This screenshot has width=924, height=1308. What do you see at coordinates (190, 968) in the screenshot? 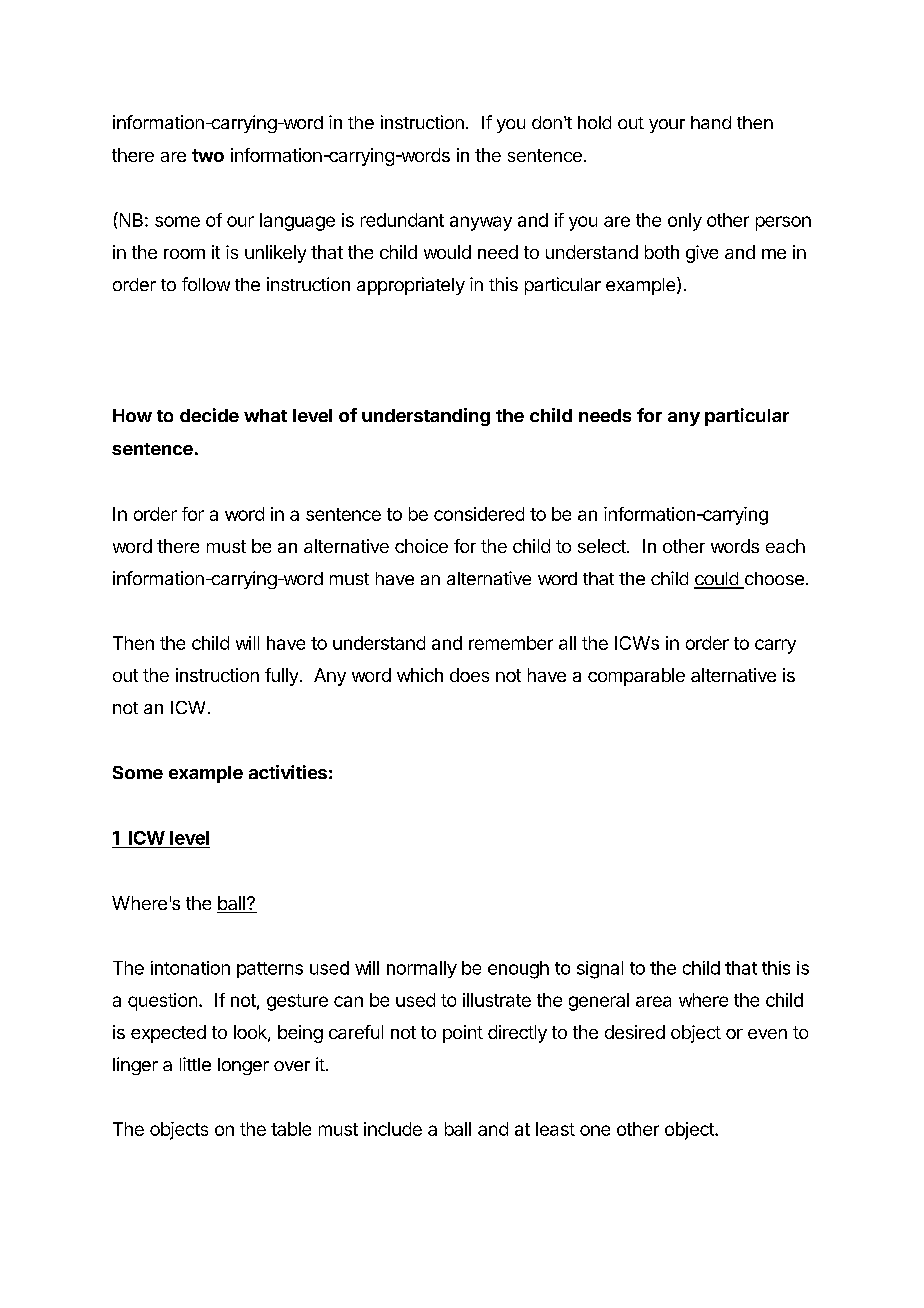
I see `intonation` at bounding box center [190, 968].
